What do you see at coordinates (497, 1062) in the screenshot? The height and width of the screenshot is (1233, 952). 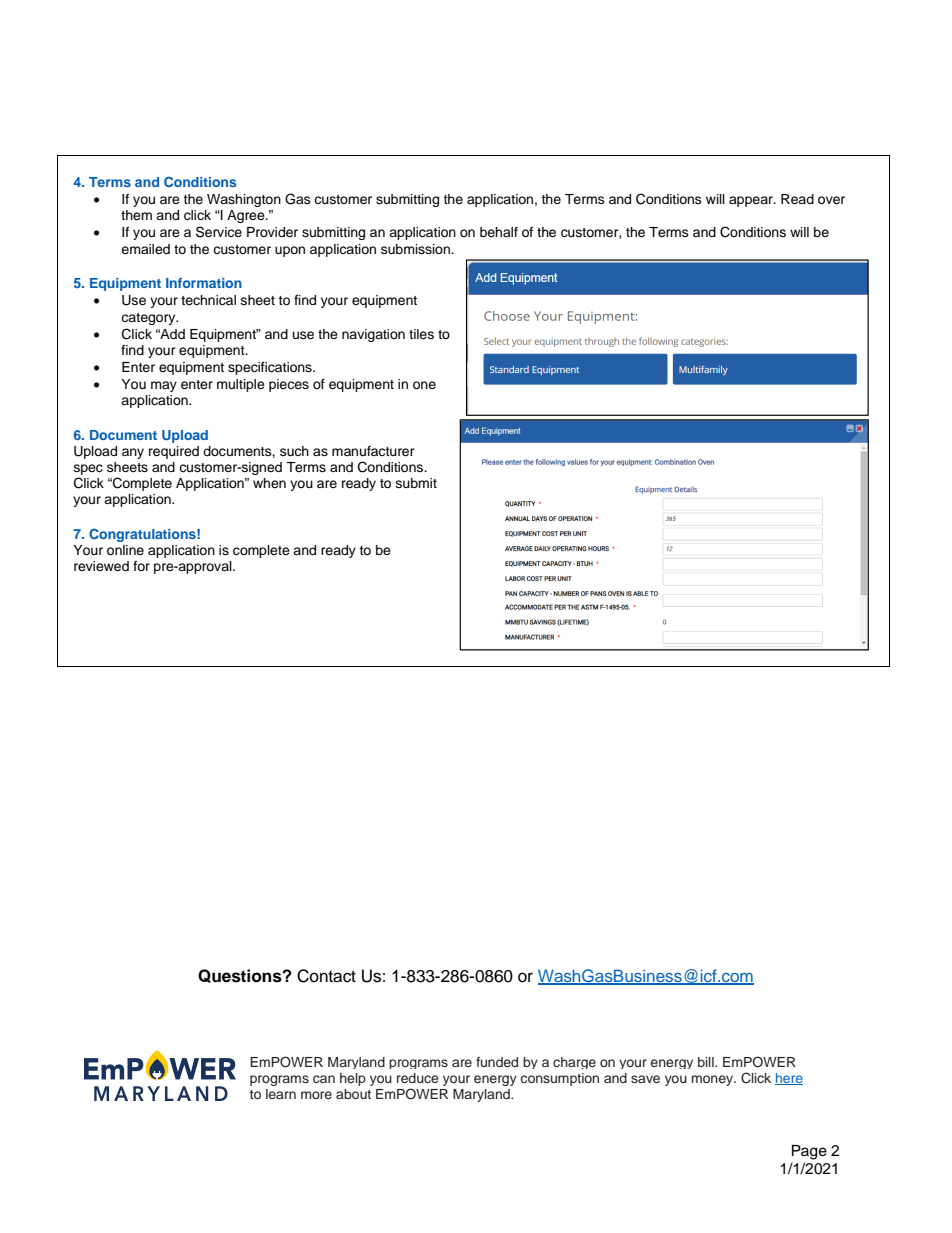 I see `funded` at bounding box center [497, 1062].
